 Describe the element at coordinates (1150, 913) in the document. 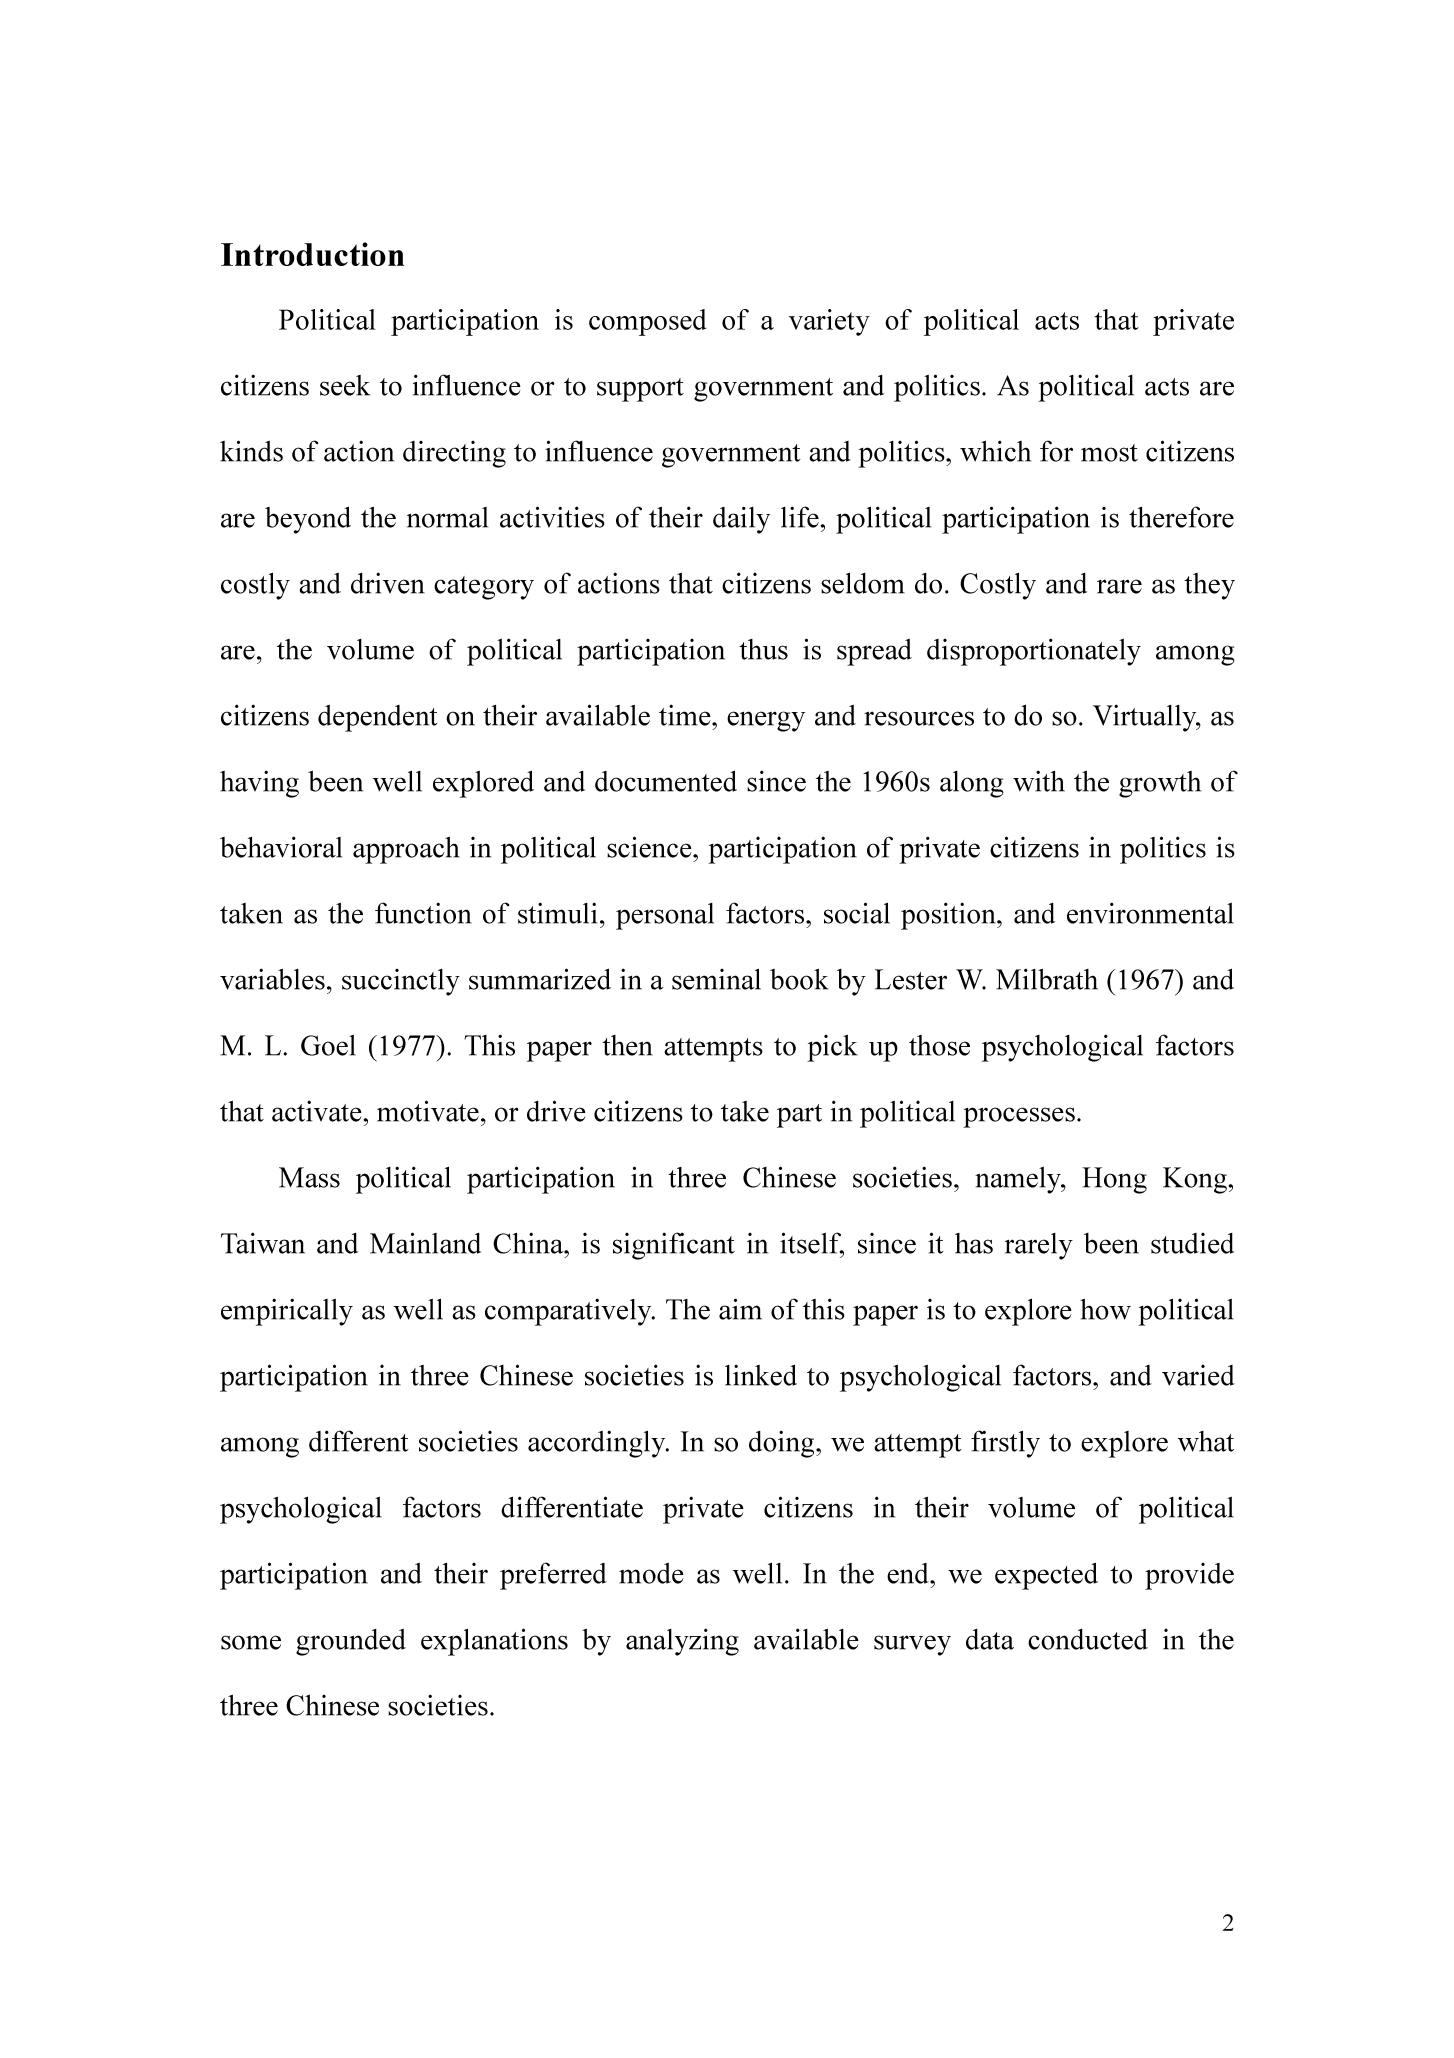

I see `environmental` at that location.
